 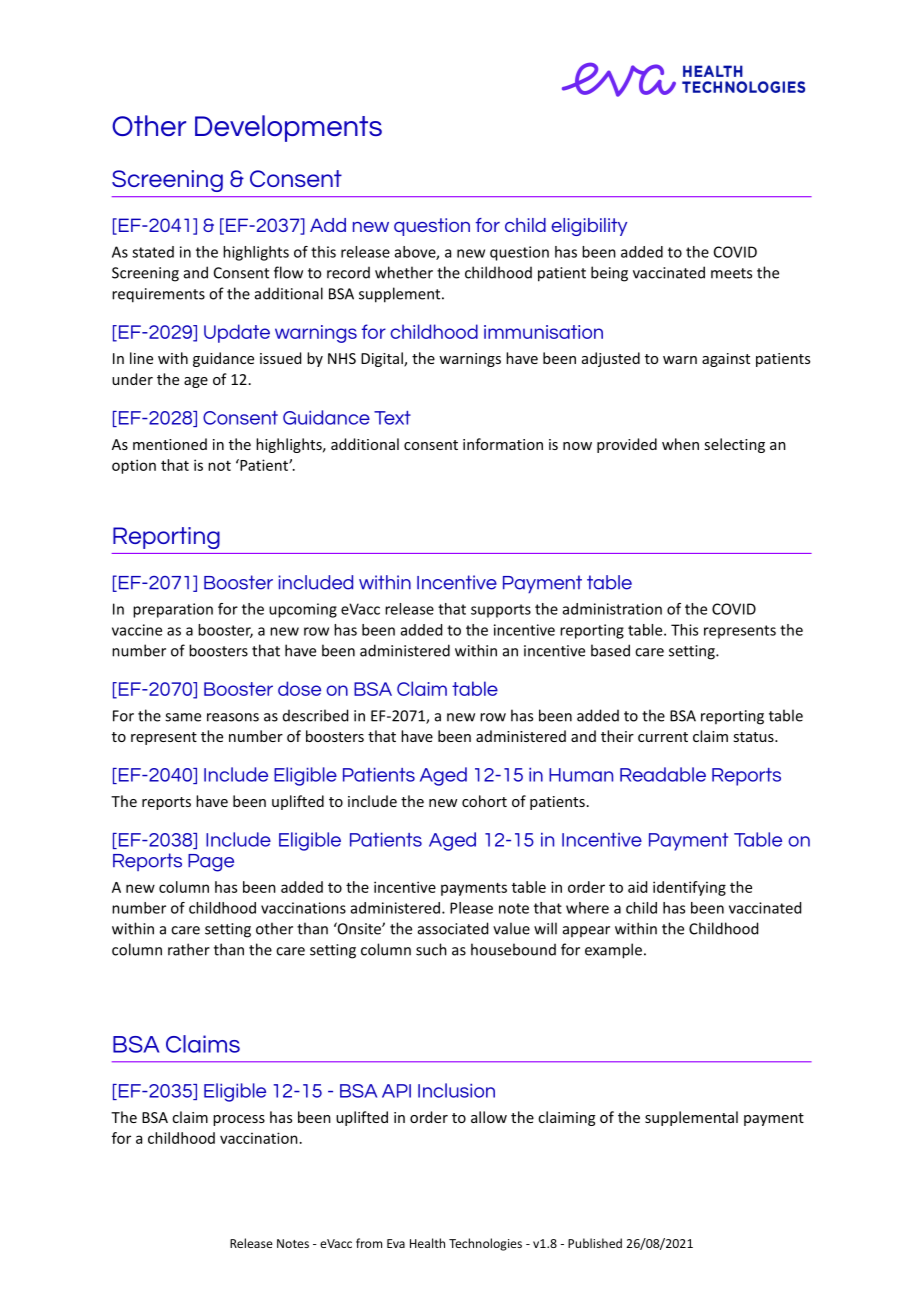 What do you see at coordinates (595, 1243) in the page?
I see `Published` at bounding box center [595, 1243].
